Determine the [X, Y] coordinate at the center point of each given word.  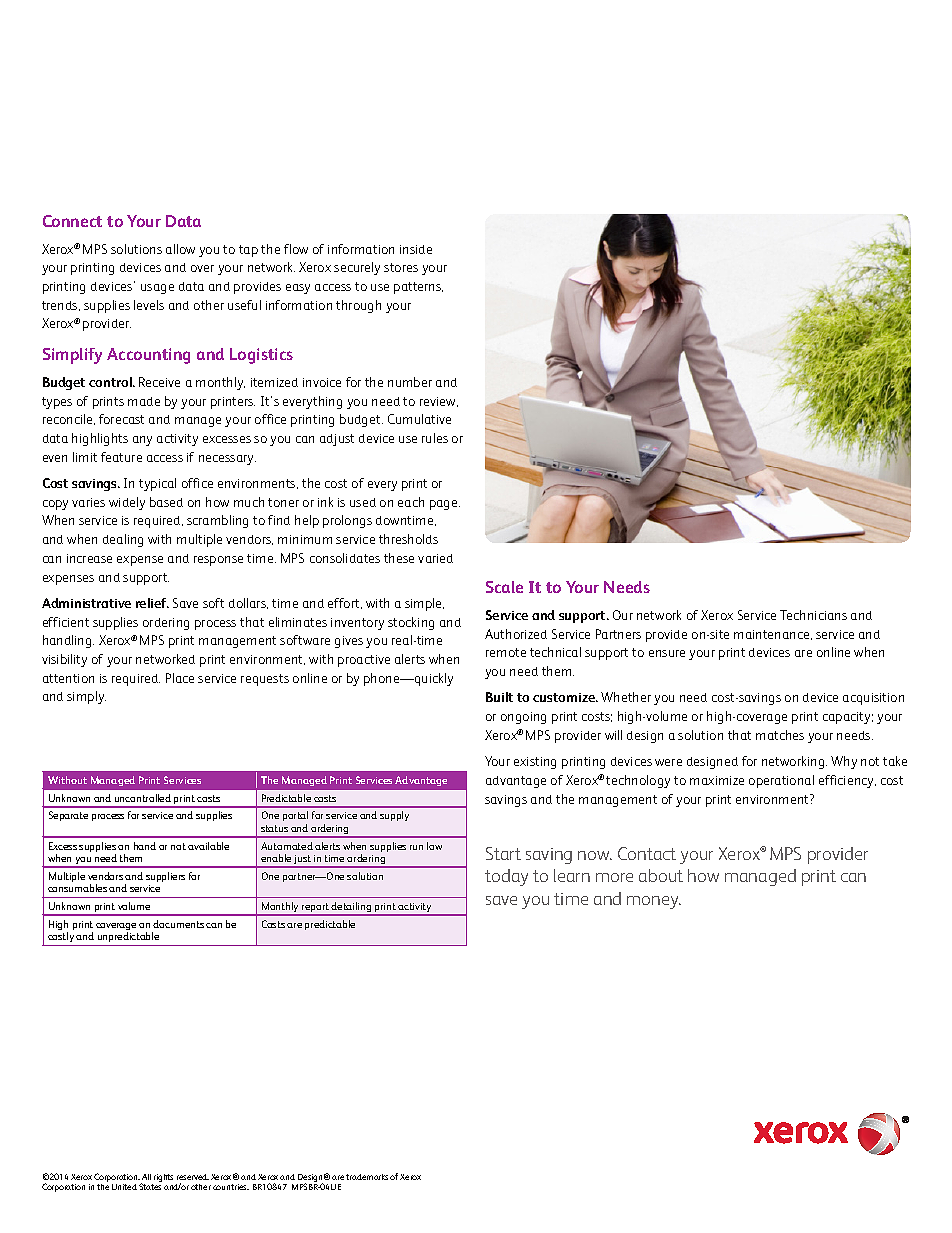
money [654, 902]
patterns [418, 288]
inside [416, 249]
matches [780, 735]
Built [499, 697]
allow [180, 249]
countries [231, 1187]
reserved [193, 1177]
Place [180, 678]
